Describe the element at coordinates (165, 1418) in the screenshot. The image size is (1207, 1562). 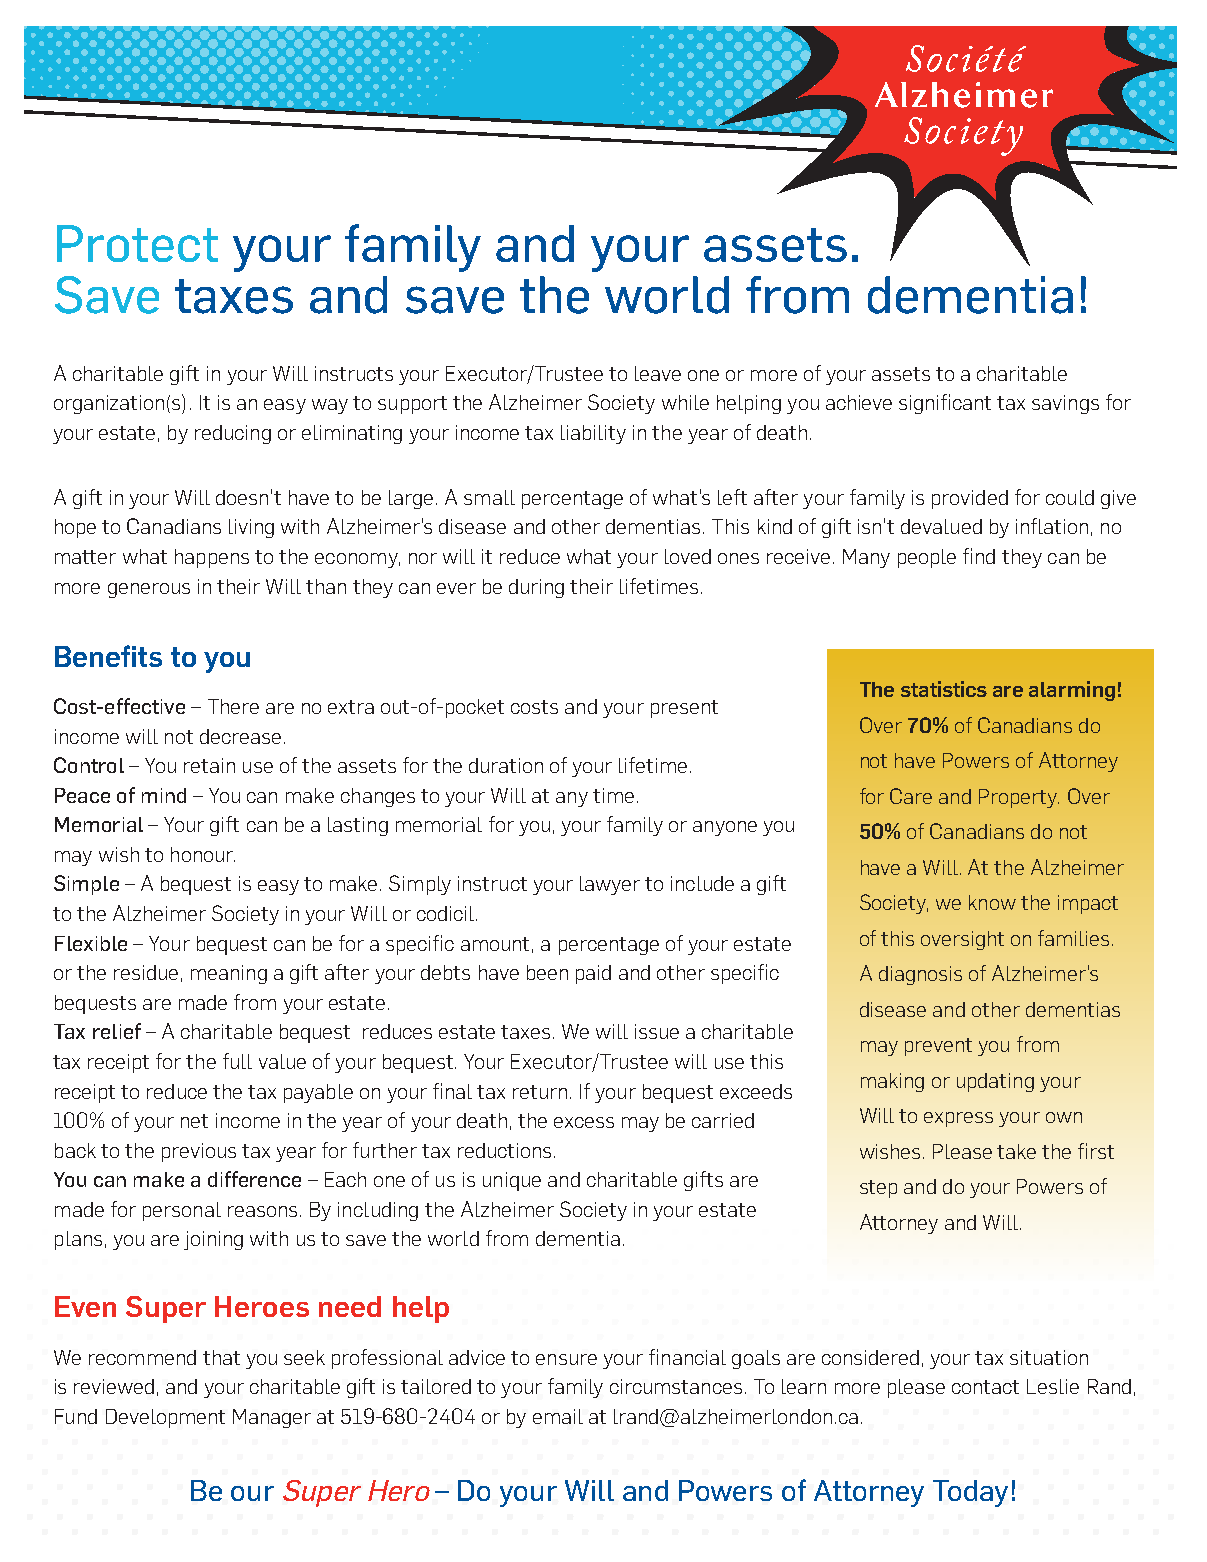
I see `Development` at that location.
